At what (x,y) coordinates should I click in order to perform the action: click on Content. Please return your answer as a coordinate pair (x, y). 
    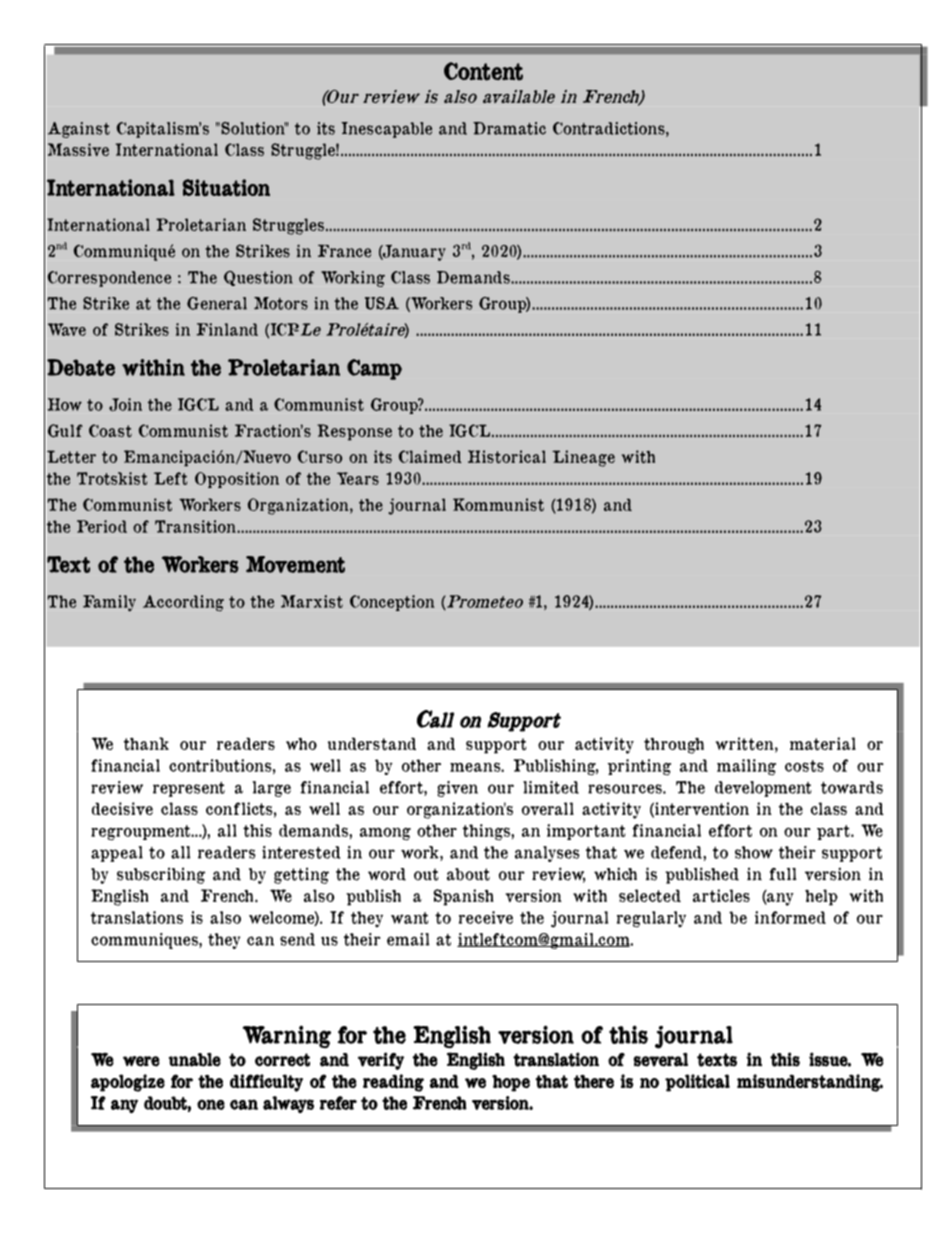
    Looking at the image, I should click on (483, 71).
